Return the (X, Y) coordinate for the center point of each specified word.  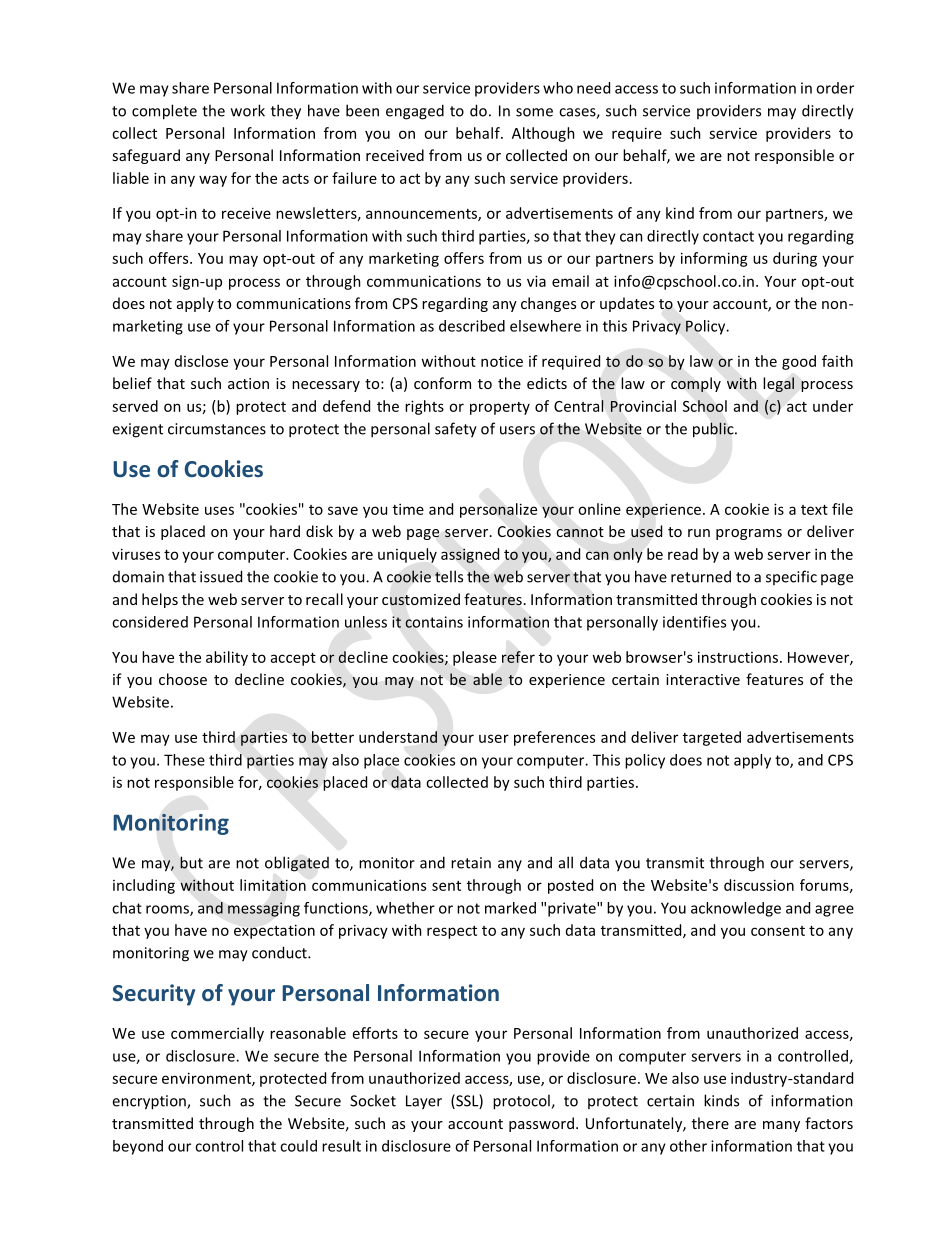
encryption (150, 1102)
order (835, 88)
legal (778, 384)
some (534, 112)
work (248, 110)
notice (502, 361)
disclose (201, 361)
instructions (739, 657)
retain (471, 863)
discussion (759, 885)
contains (434, 622)
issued (221, 576)
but (191, 862)
